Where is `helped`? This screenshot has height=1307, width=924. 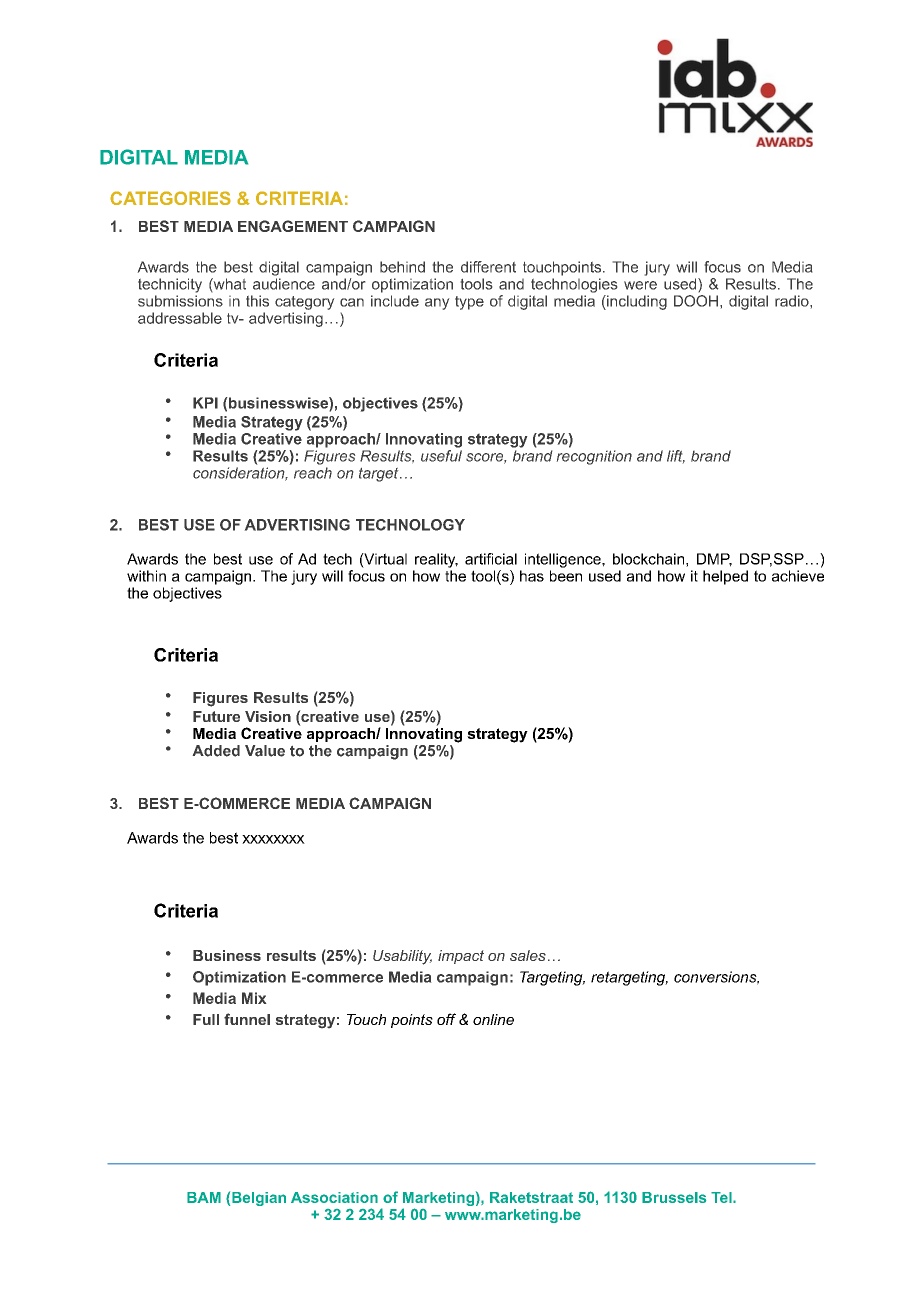
helped is located at coordinates (725, 577).
